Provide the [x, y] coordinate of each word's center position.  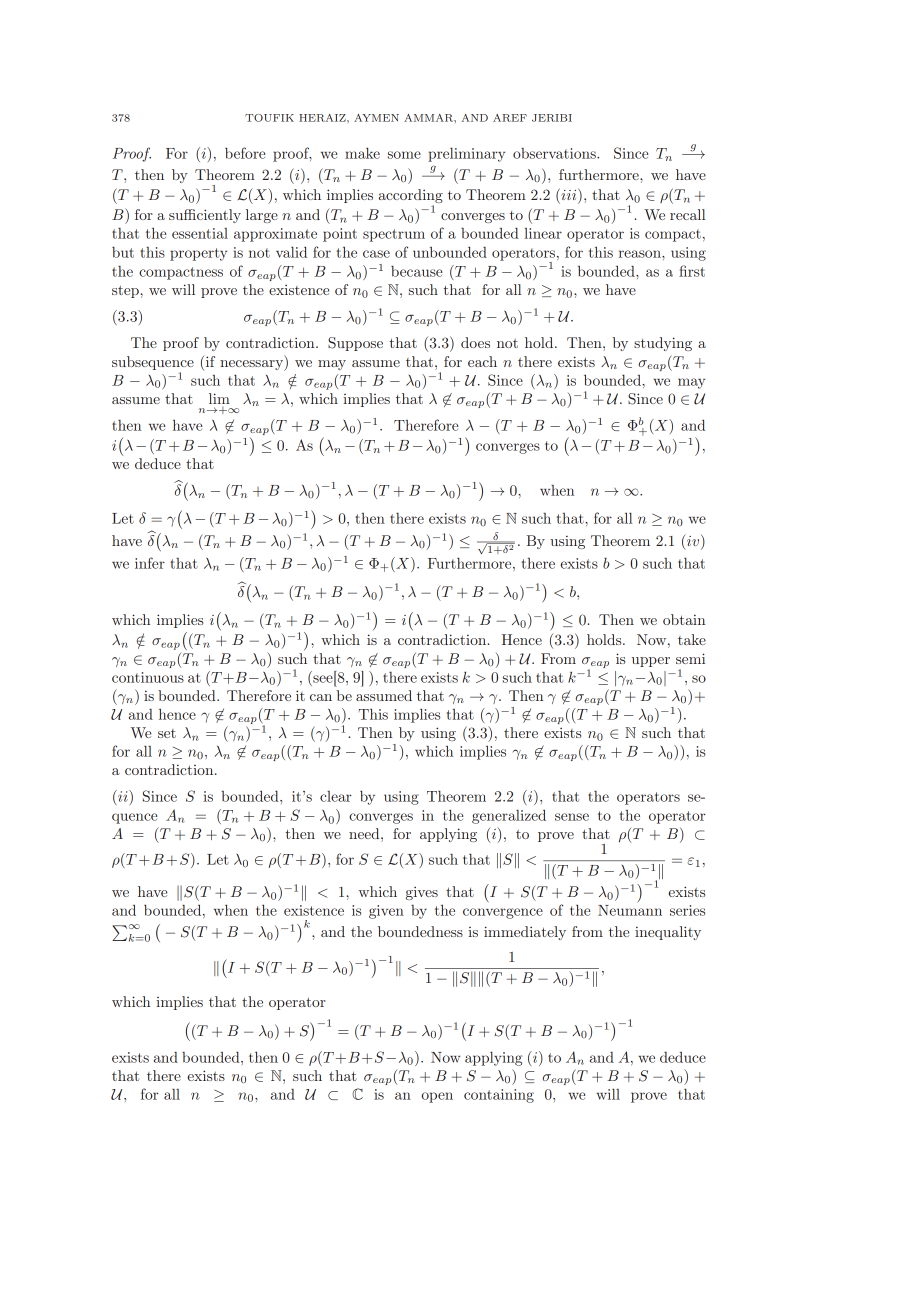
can [321, 697]
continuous [148, 677]
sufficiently [205, 216]
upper [651, 662]
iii [569, 194]
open [437, 1097]
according [411, 197]
